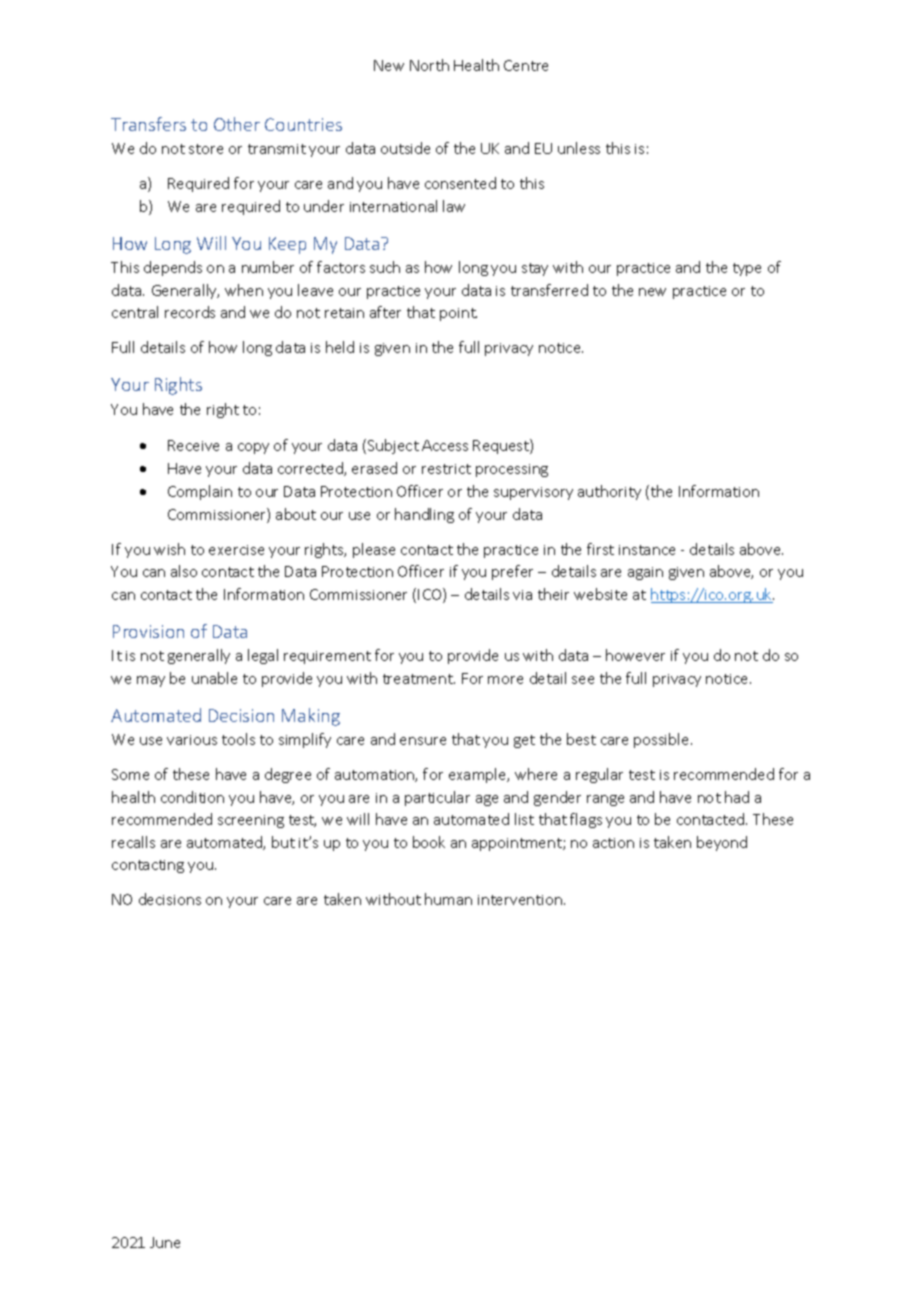 The image size is (924, 1308). What do you see at coordinates (214, 678) in the image?
I see `unable` at bounding box center [214, 678].
